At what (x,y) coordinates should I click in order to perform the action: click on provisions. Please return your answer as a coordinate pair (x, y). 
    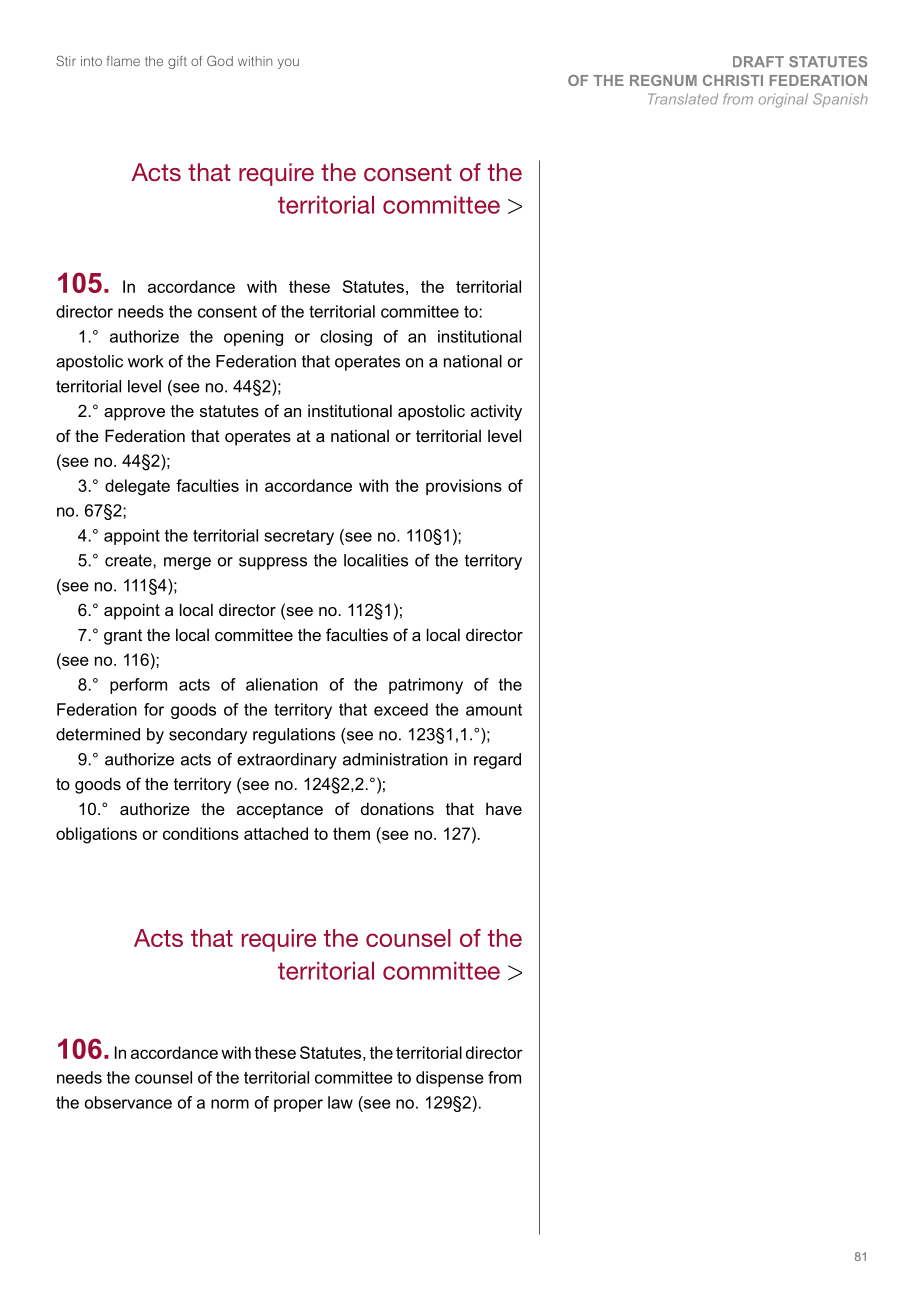
    Looking at the image, I should click on (464, 487).
